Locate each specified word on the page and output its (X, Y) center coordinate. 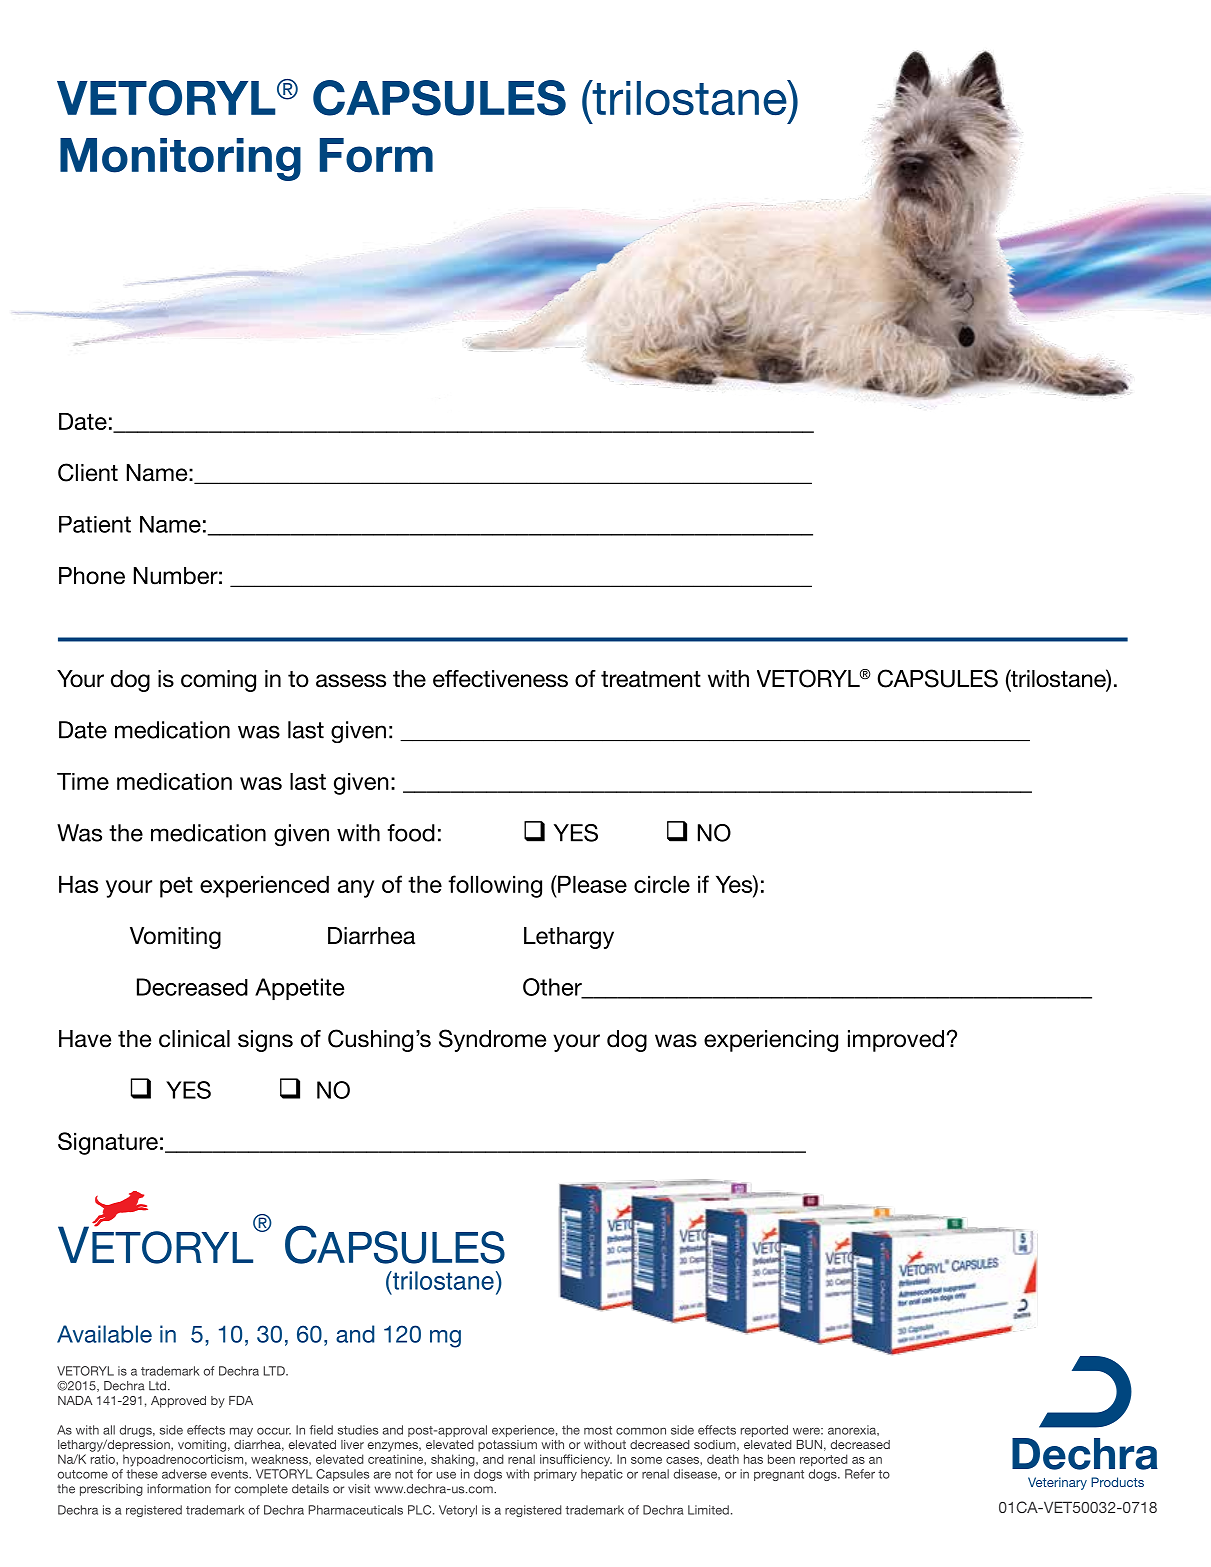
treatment (651, 679)
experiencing (771, 1041)
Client (88, 472)
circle (662, 884)
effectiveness (500, 679)
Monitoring (180, 159)
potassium (507, 1446)
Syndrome (492, 1040)
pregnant (779, 1475)
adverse (184, 1474)
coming (218, 681)
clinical (194, 1039)
